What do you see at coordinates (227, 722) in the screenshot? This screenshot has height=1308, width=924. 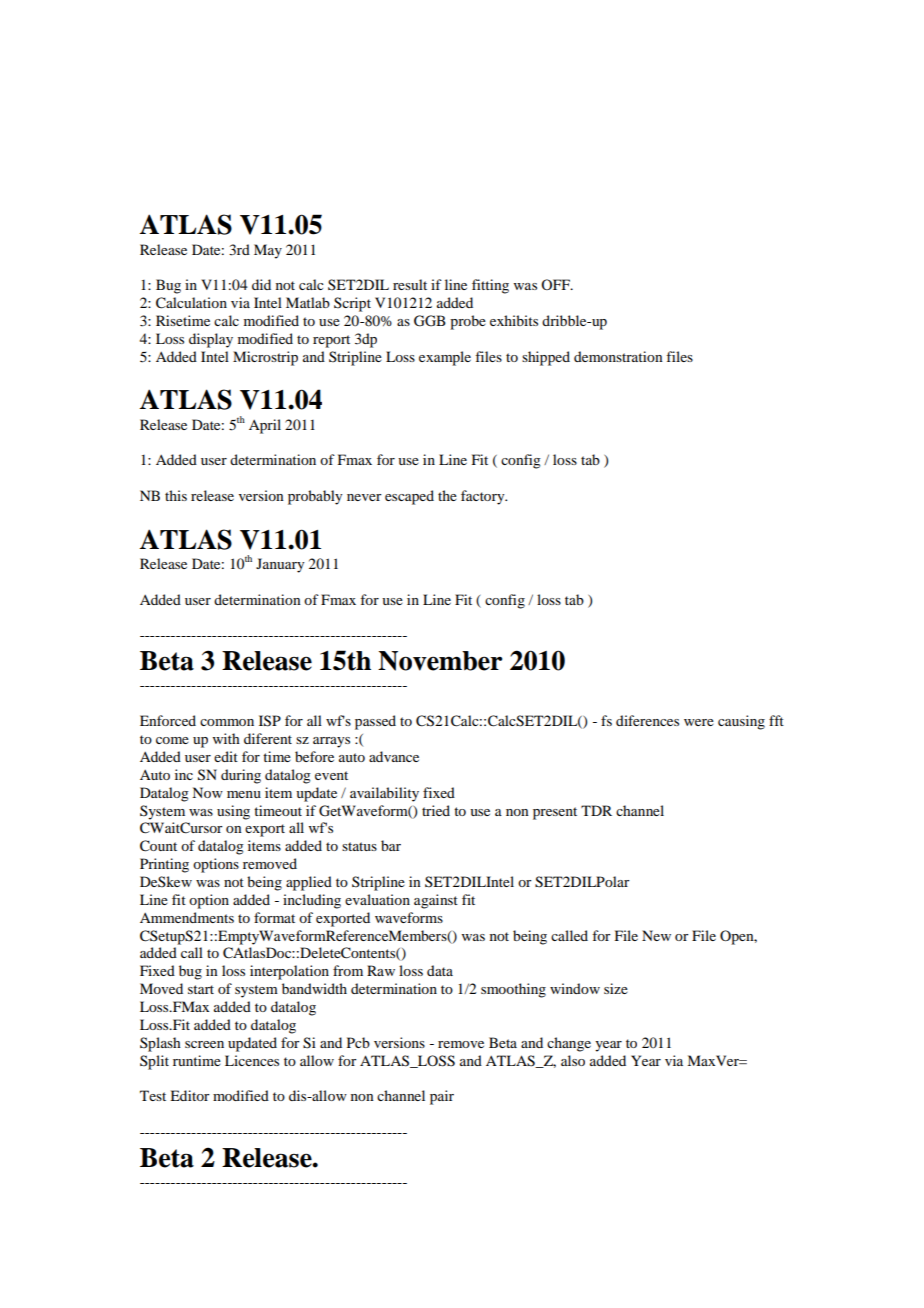 I see `common` at bounding box center [227, 722].
